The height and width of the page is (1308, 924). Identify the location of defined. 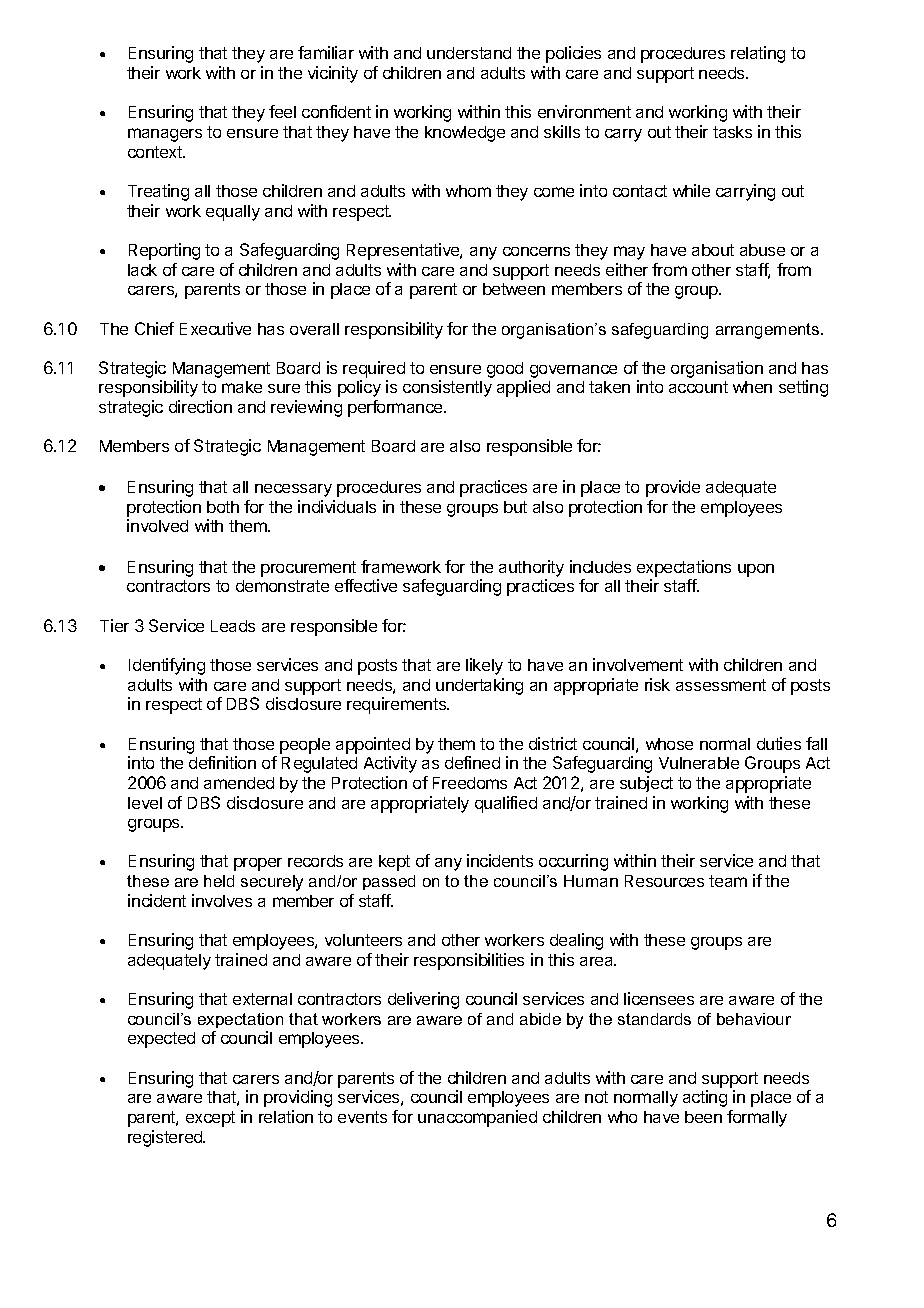
(472, 762).
